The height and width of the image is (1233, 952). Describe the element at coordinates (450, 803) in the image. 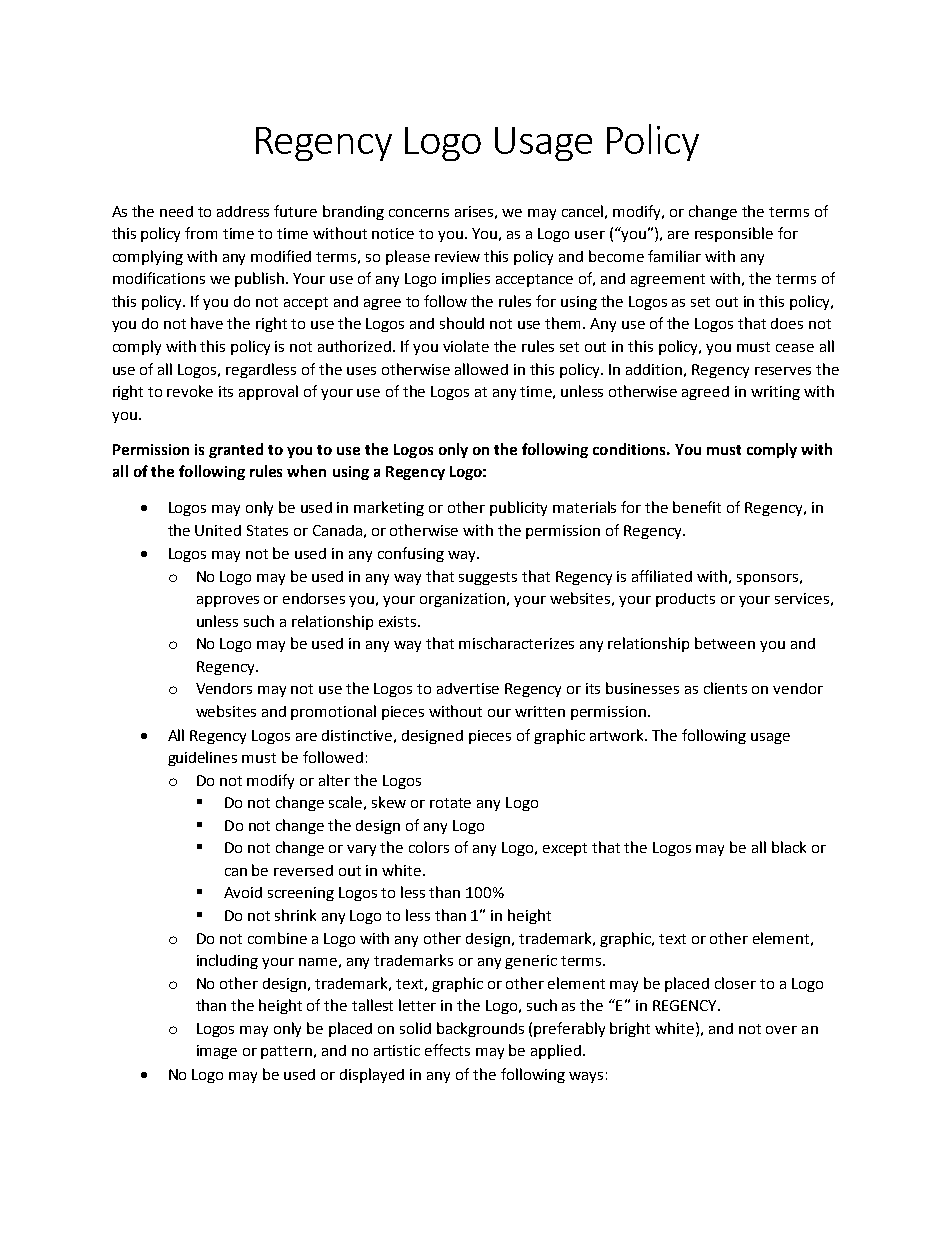

I see `rotate` at that location.
